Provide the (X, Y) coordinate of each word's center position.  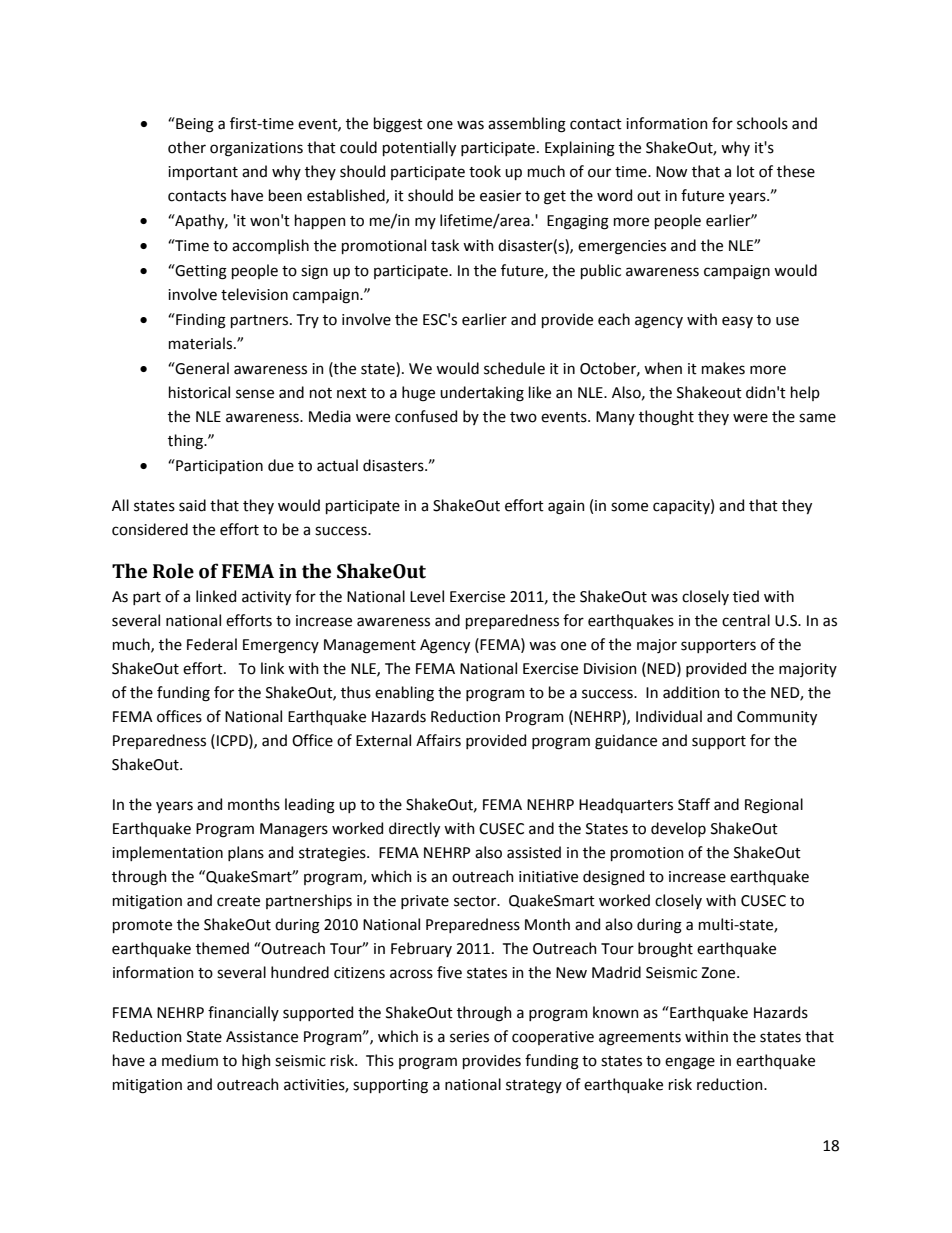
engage (690, 1063)
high (256, 1062)
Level (427, 596)
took (485, 171)
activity (266, 598)
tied (746, 596)
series (469, 1037)
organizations (256, 149)
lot (746, 171)
